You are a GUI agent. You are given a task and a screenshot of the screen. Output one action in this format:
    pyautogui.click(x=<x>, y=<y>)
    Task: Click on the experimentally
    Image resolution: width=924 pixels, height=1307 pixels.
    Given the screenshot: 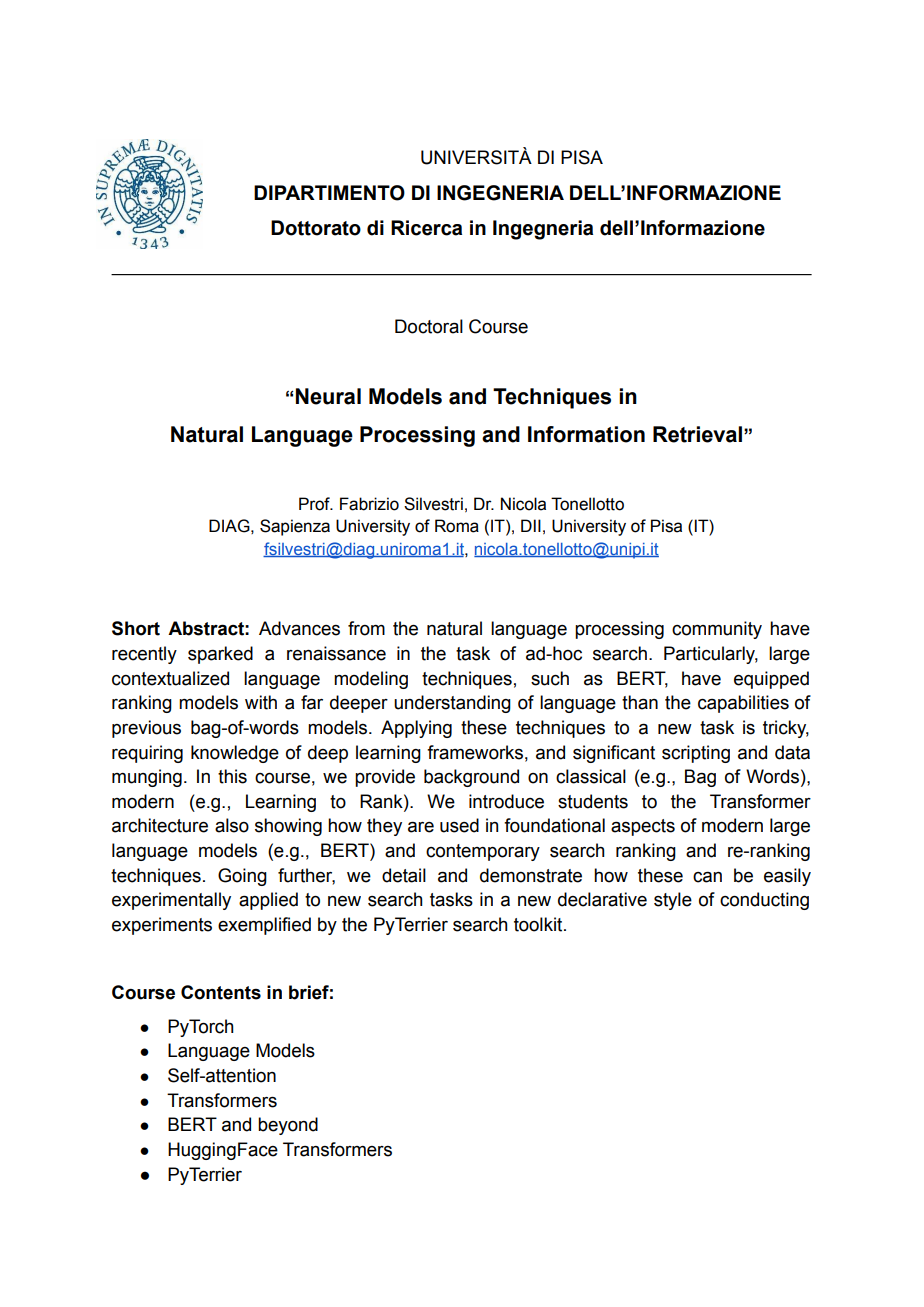 What is the action you would take?
    pyautogui.click(x=171, y=901)
